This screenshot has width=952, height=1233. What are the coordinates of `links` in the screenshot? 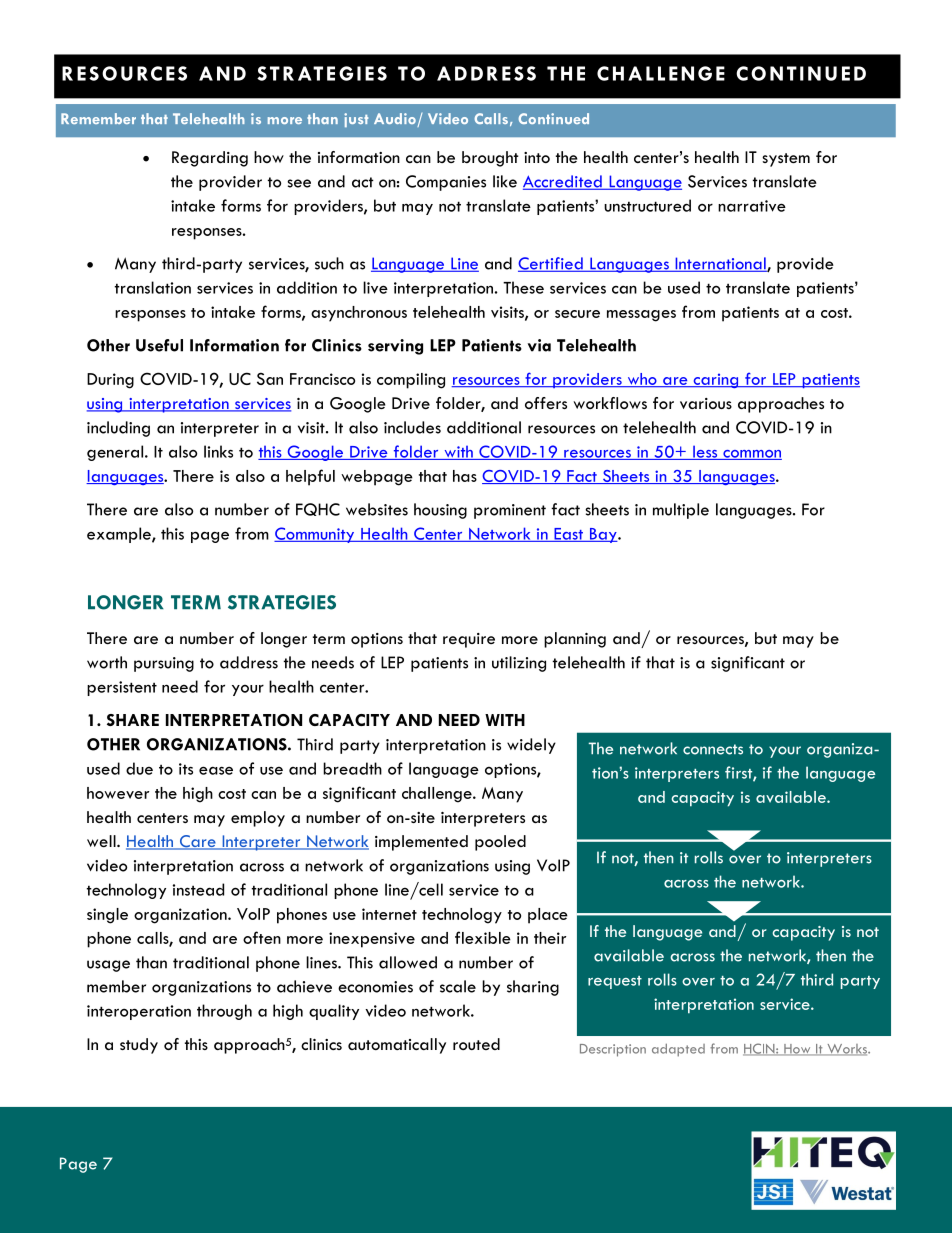 It's located at (218, 451).
